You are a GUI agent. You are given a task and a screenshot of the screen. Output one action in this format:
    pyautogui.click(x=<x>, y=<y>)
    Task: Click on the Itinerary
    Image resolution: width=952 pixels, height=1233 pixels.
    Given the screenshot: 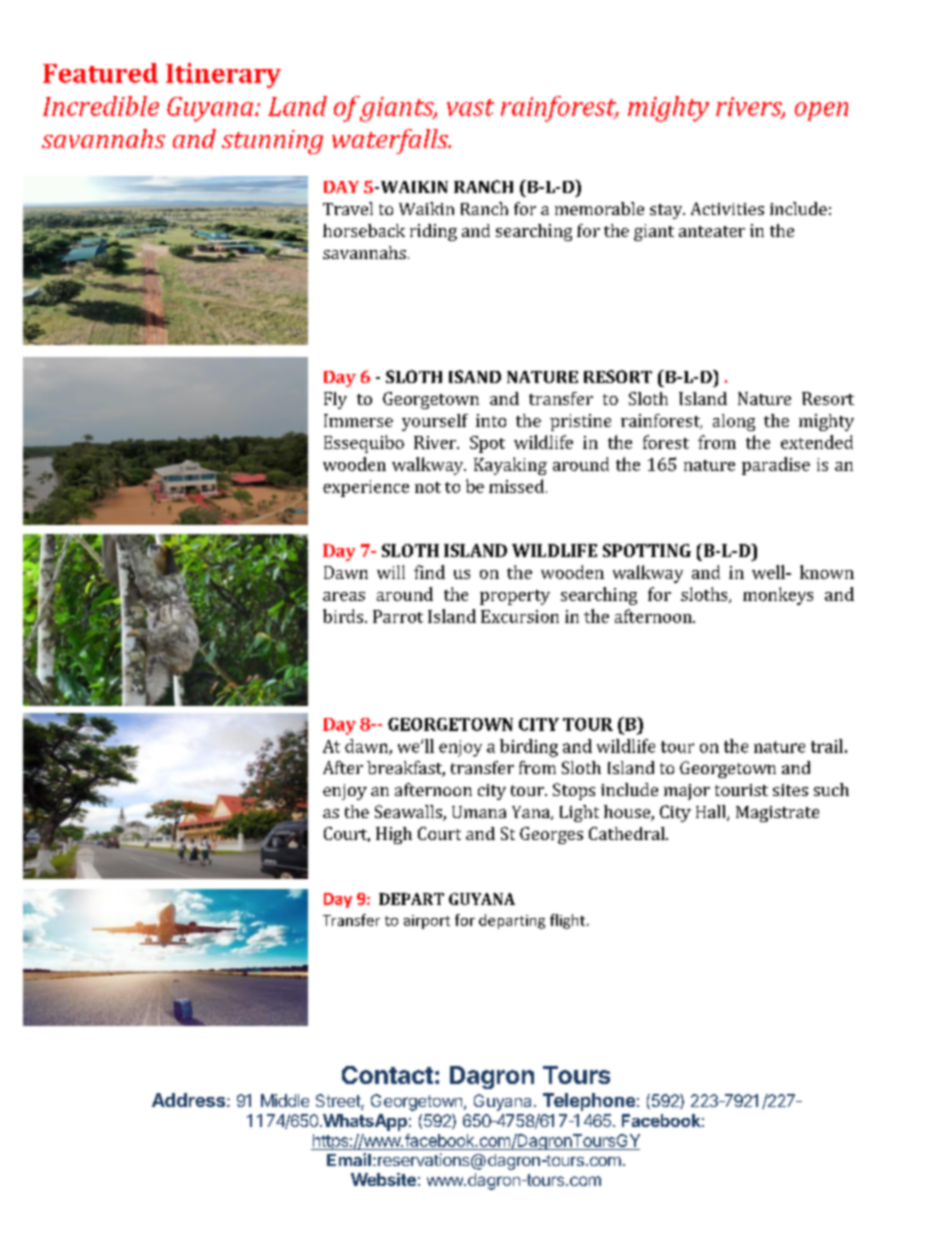 What is the action you would take?
    pyautogui.click(x=223, y=75)
